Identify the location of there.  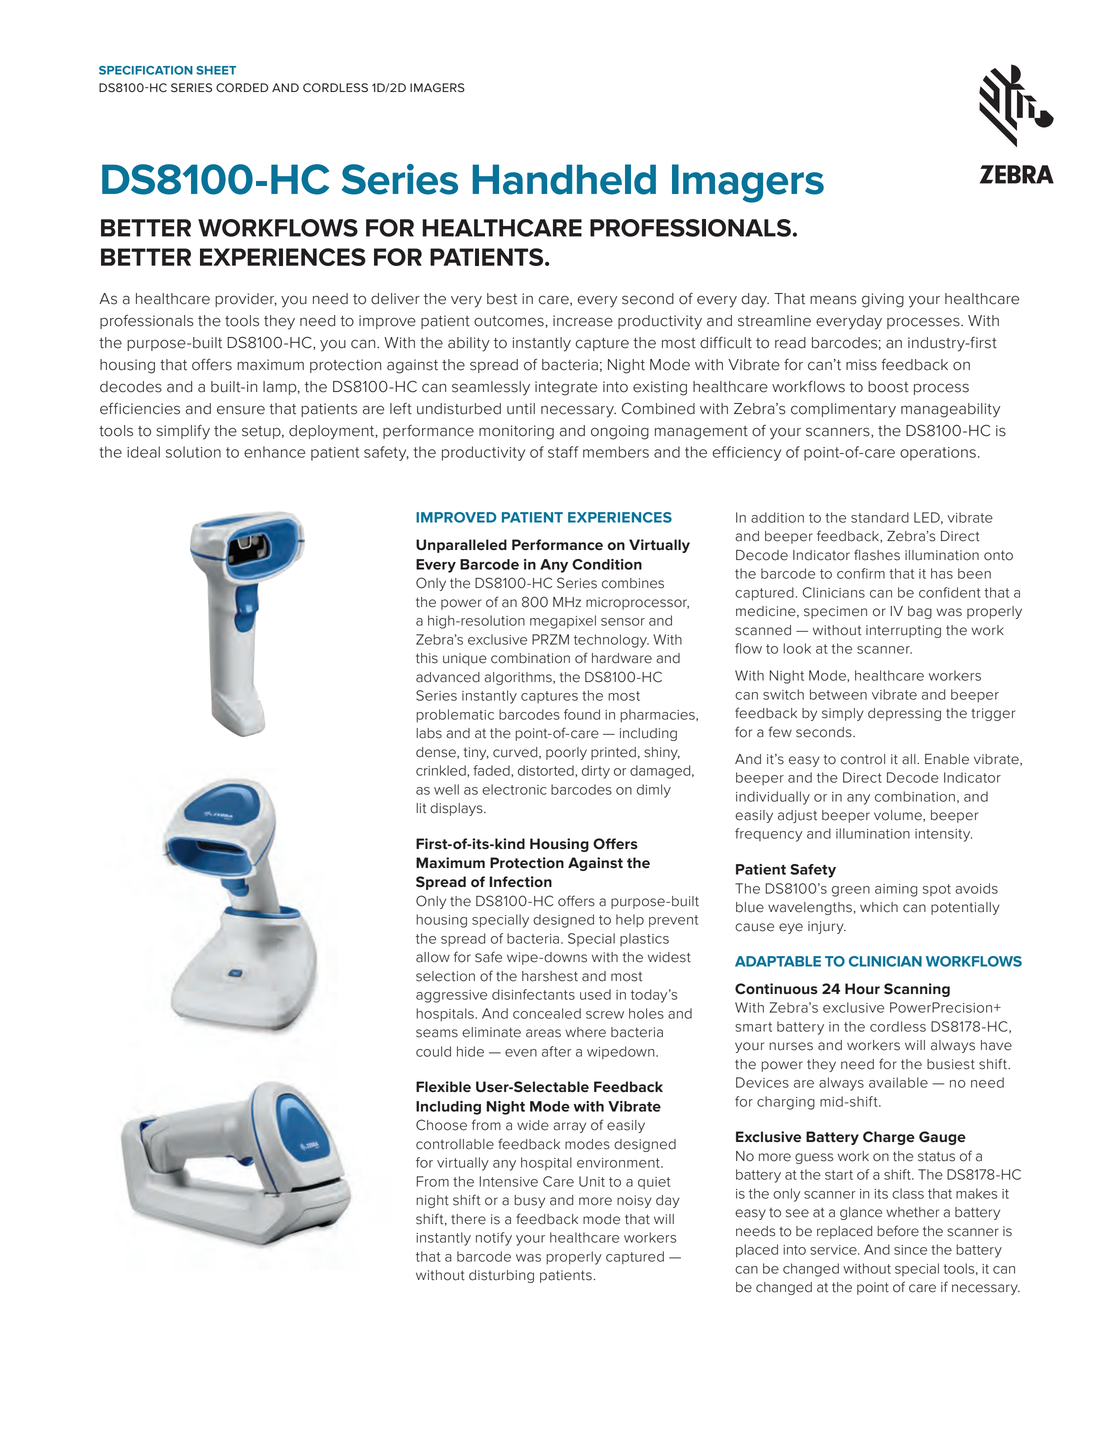
(468, 1219).
